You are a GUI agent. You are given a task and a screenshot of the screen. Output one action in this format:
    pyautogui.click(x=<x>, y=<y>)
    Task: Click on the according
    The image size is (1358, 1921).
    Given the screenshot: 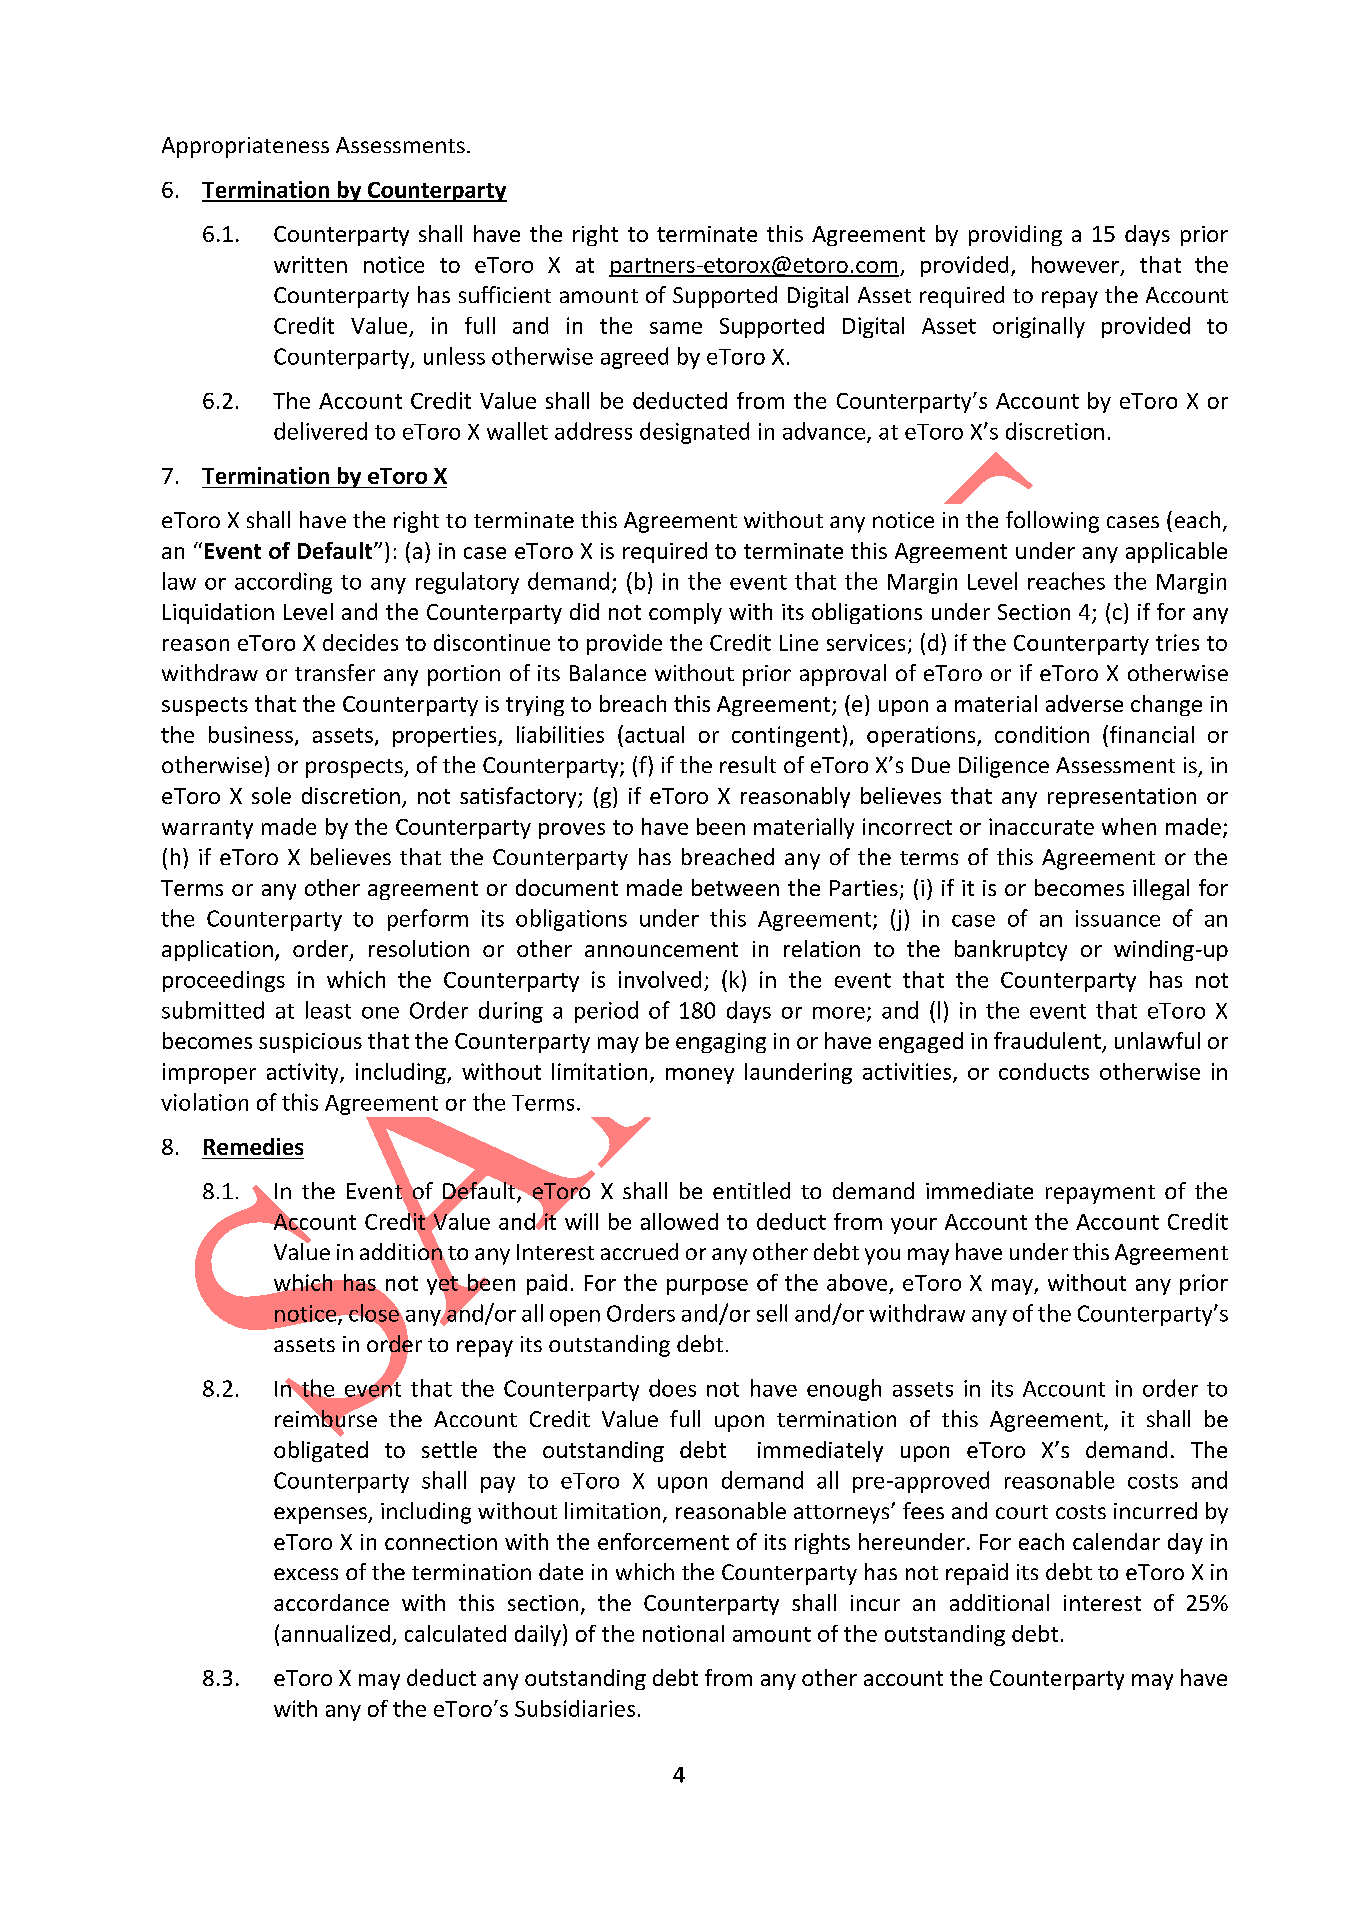 What is the action you would take?
    pyautogui.click(x=283, y=583)
